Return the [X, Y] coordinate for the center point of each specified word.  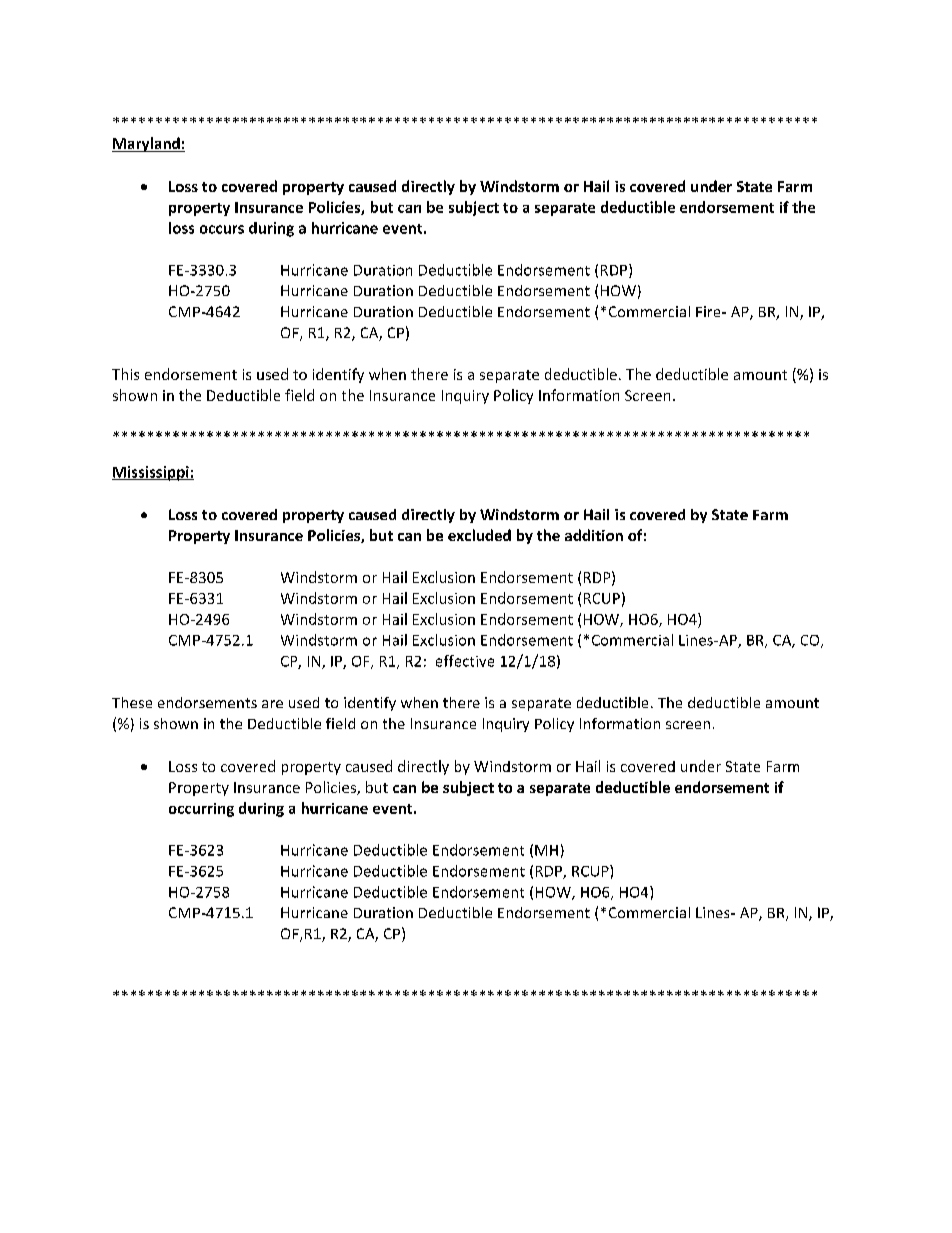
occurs [222, 229]
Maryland [147, 144]
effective [465, 661]
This [125, 374]
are [272, 704]
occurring [201, 810]
